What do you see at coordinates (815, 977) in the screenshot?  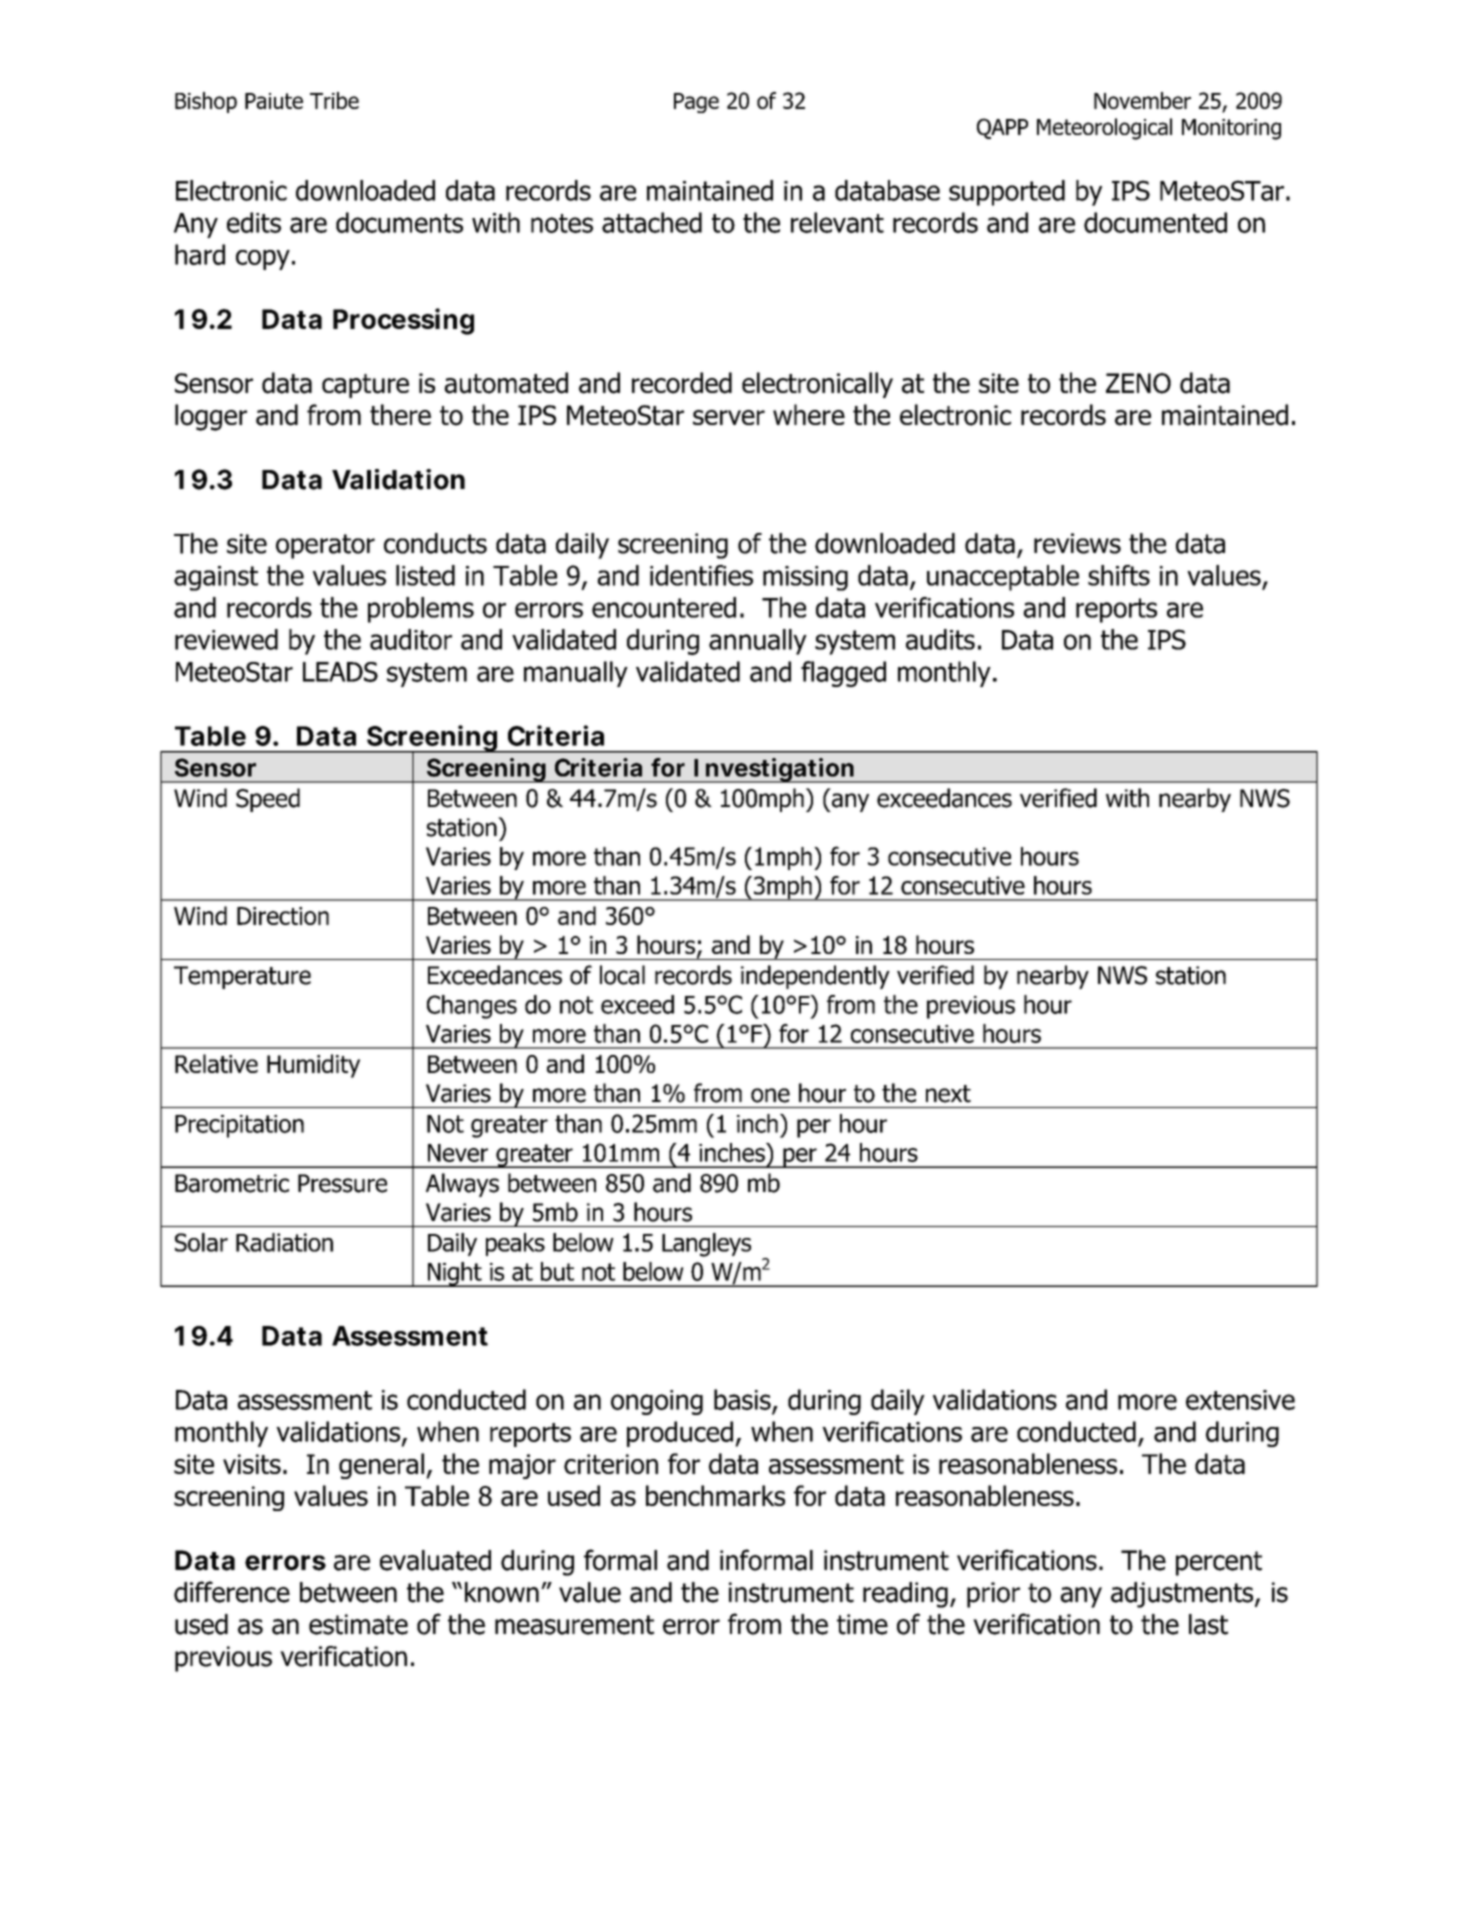 I see `independently` at bounding box center [815, 977].
